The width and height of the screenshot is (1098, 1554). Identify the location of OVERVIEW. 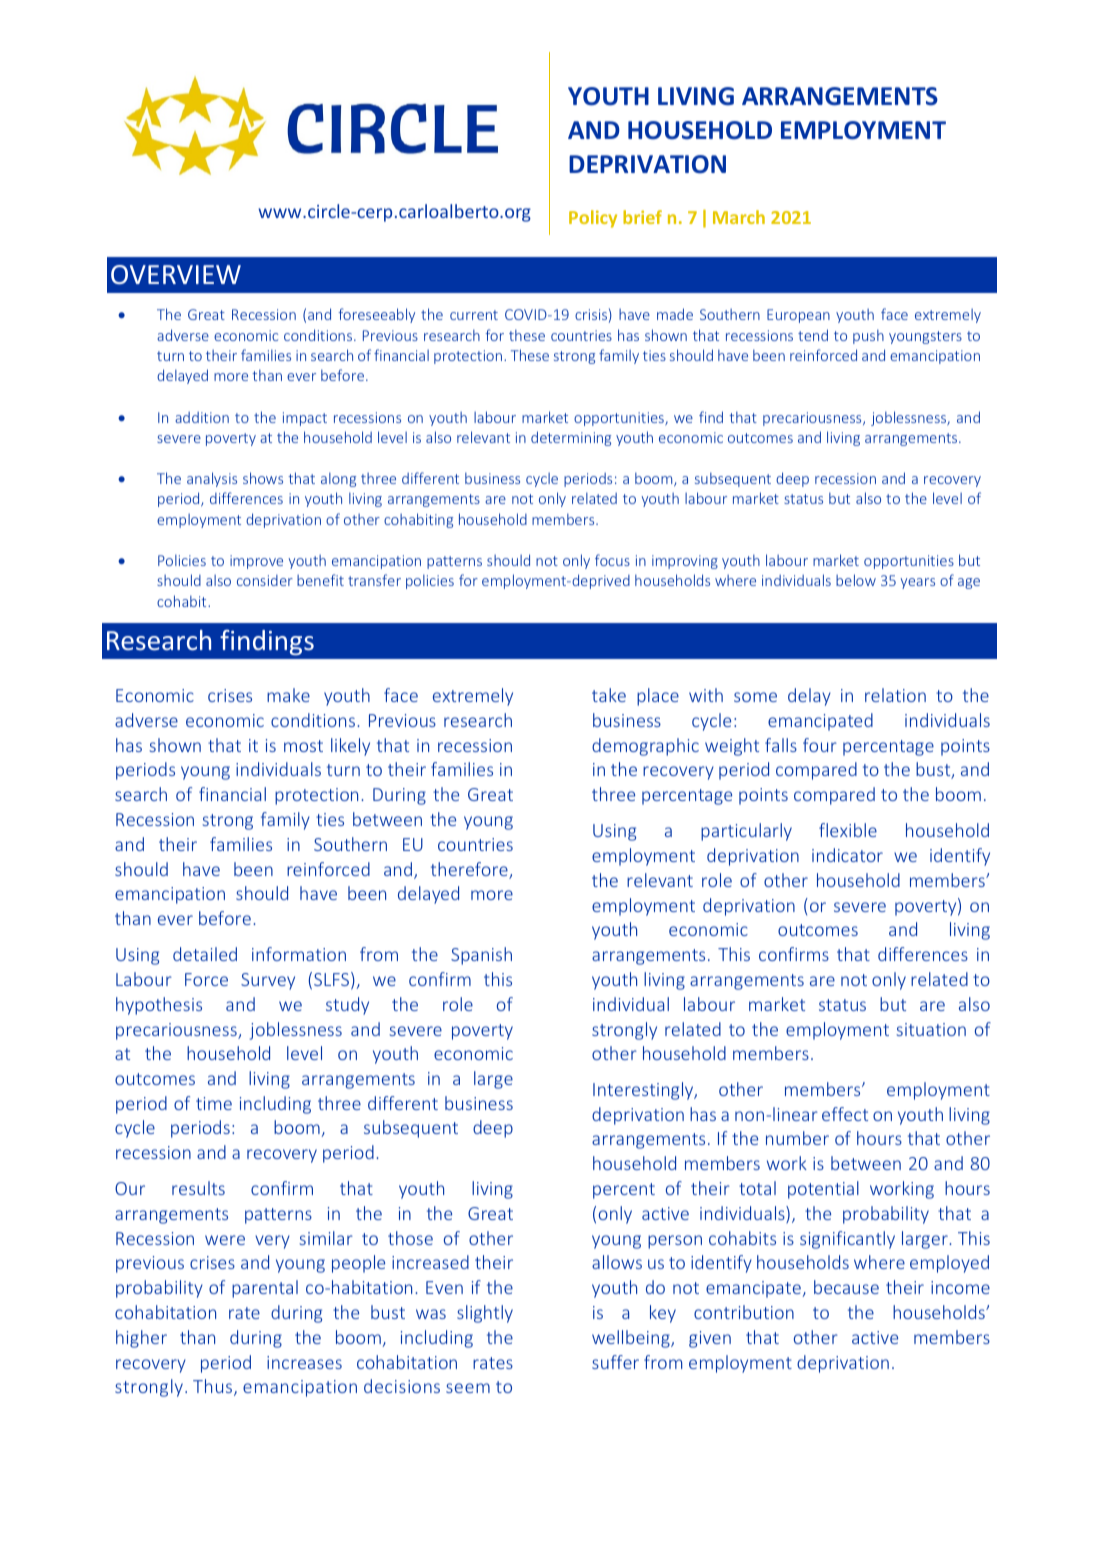
(176, 274).
